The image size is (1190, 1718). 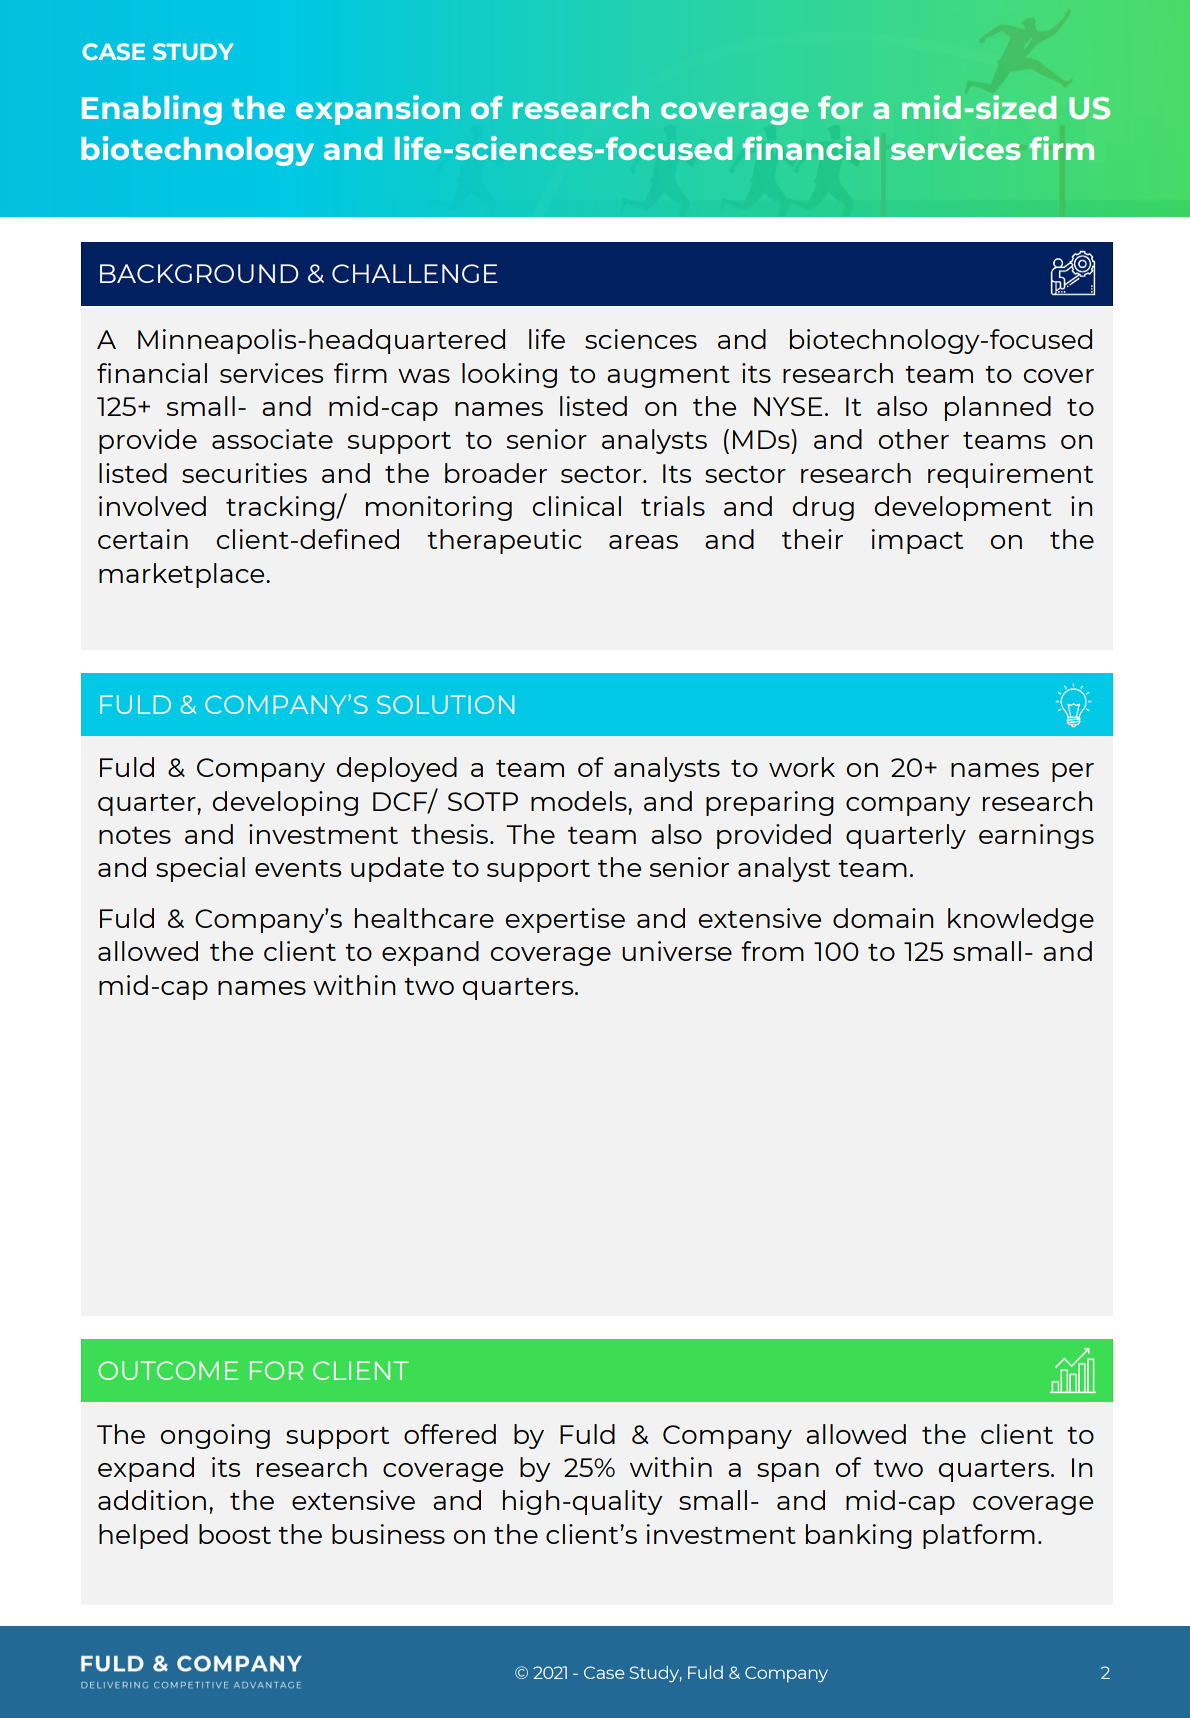 I want to click on platform, so click(x=979, y=1536).
